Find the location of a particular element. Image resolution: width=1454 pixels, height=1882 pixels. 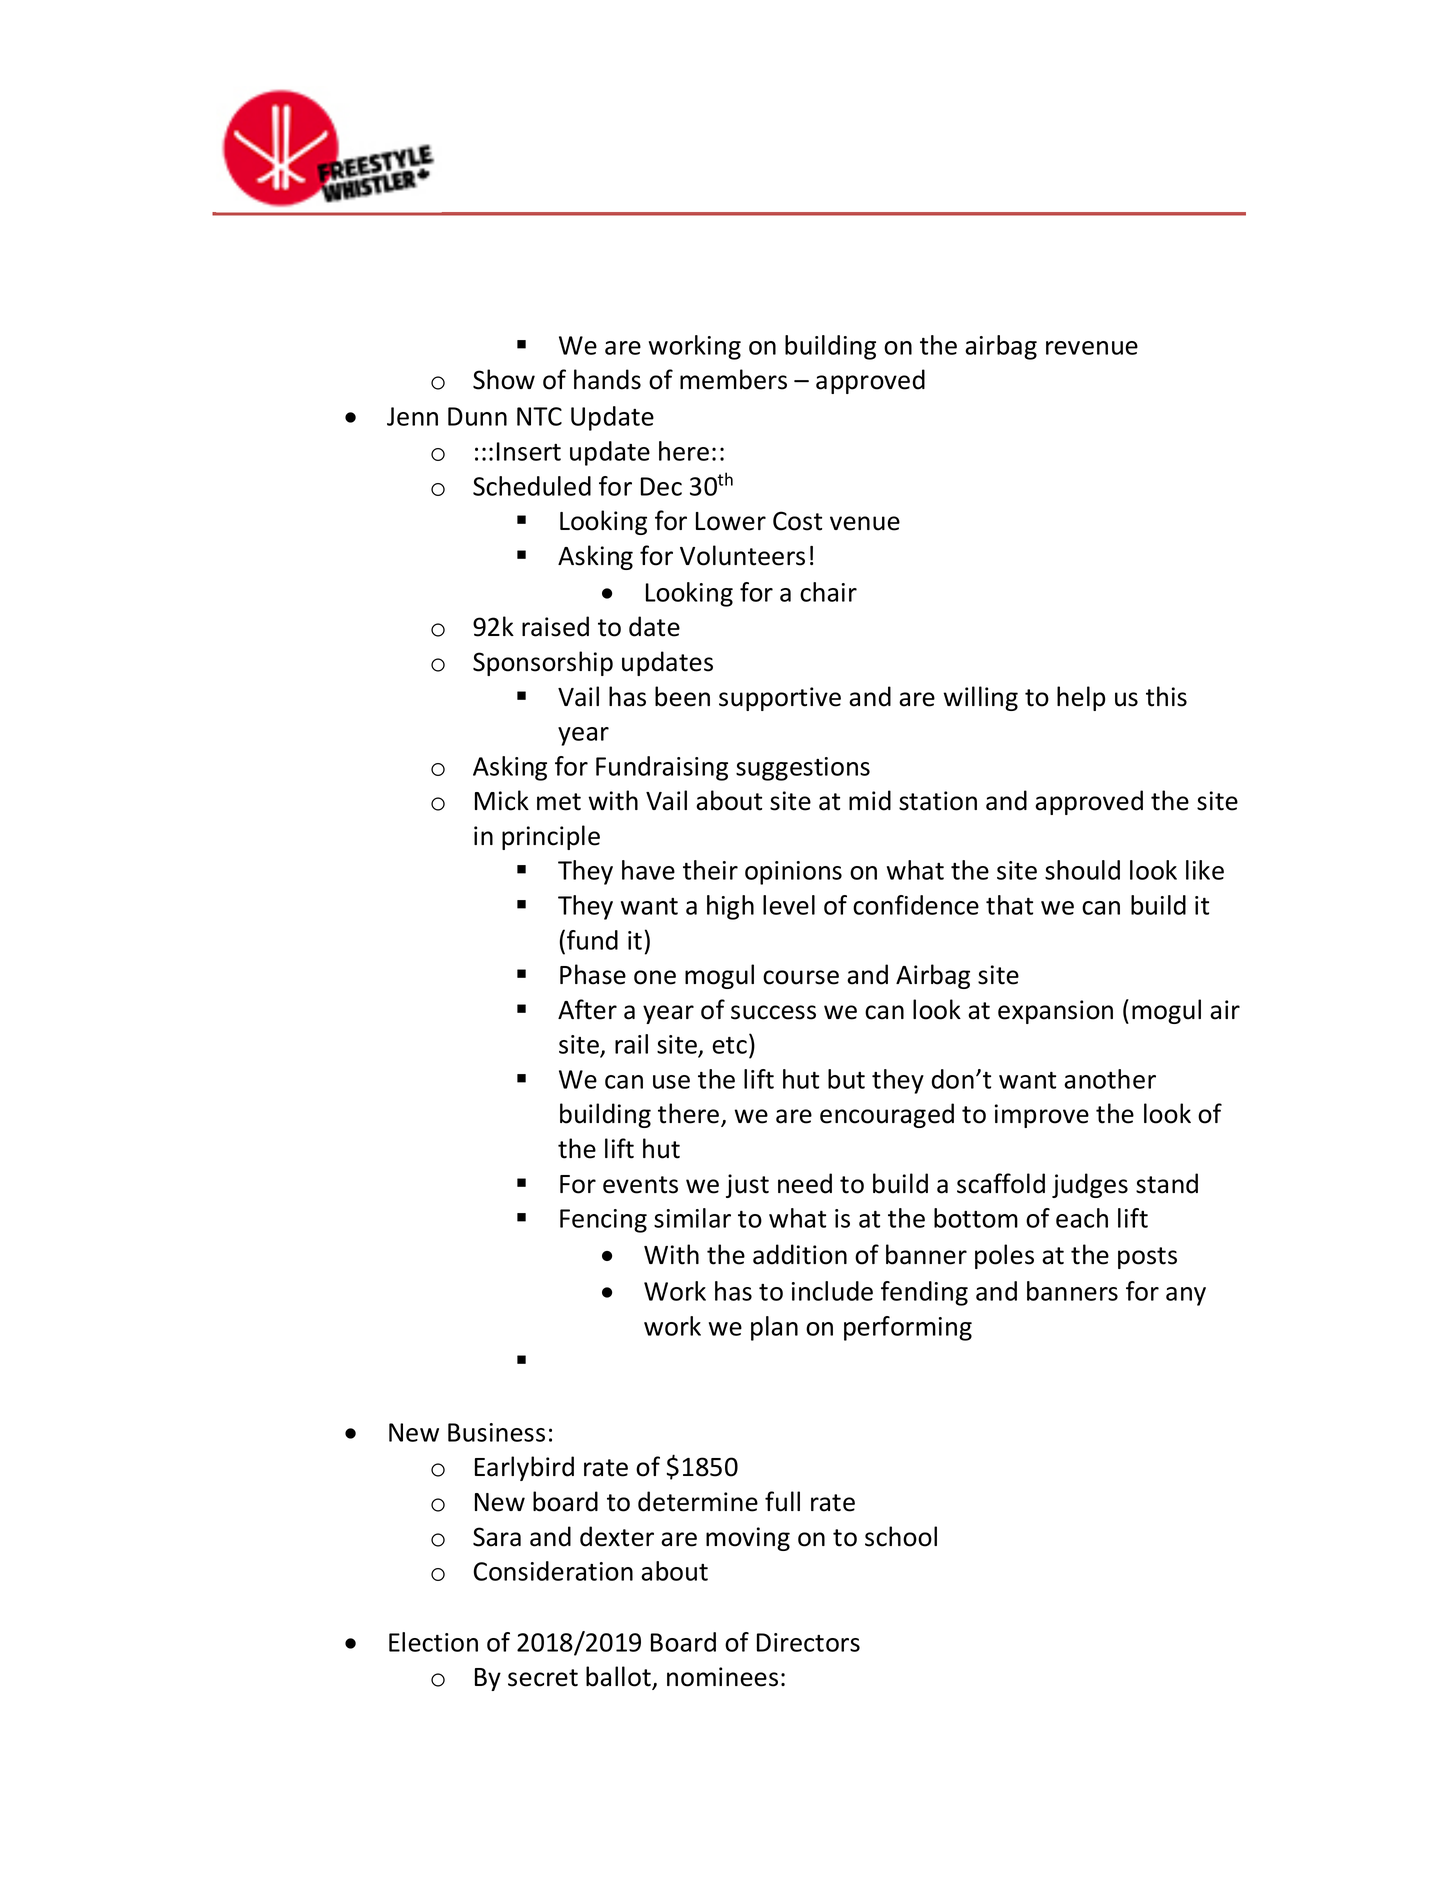

each is located at coordinates (1082, 1218).
